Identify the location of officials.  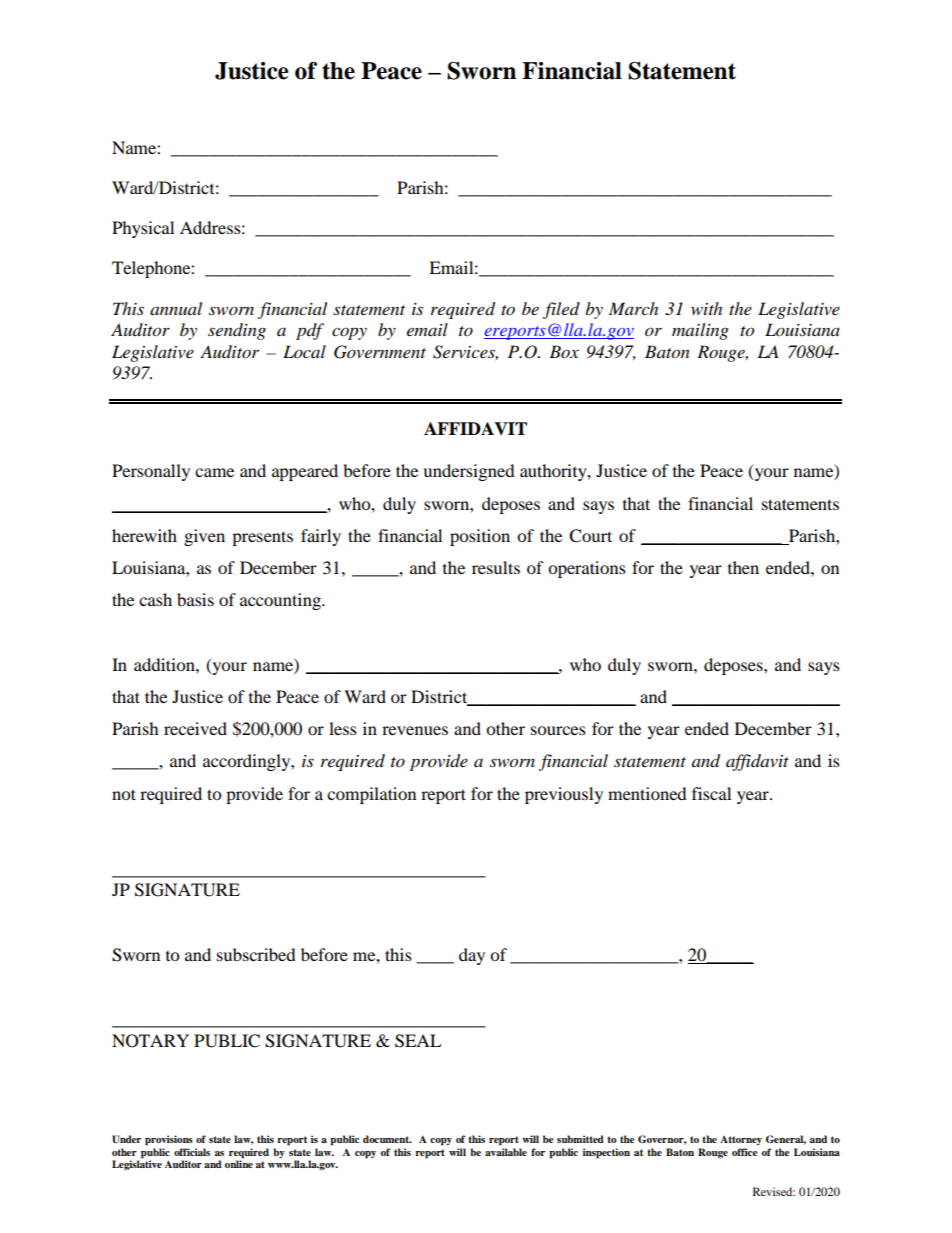
(192, 1152).
